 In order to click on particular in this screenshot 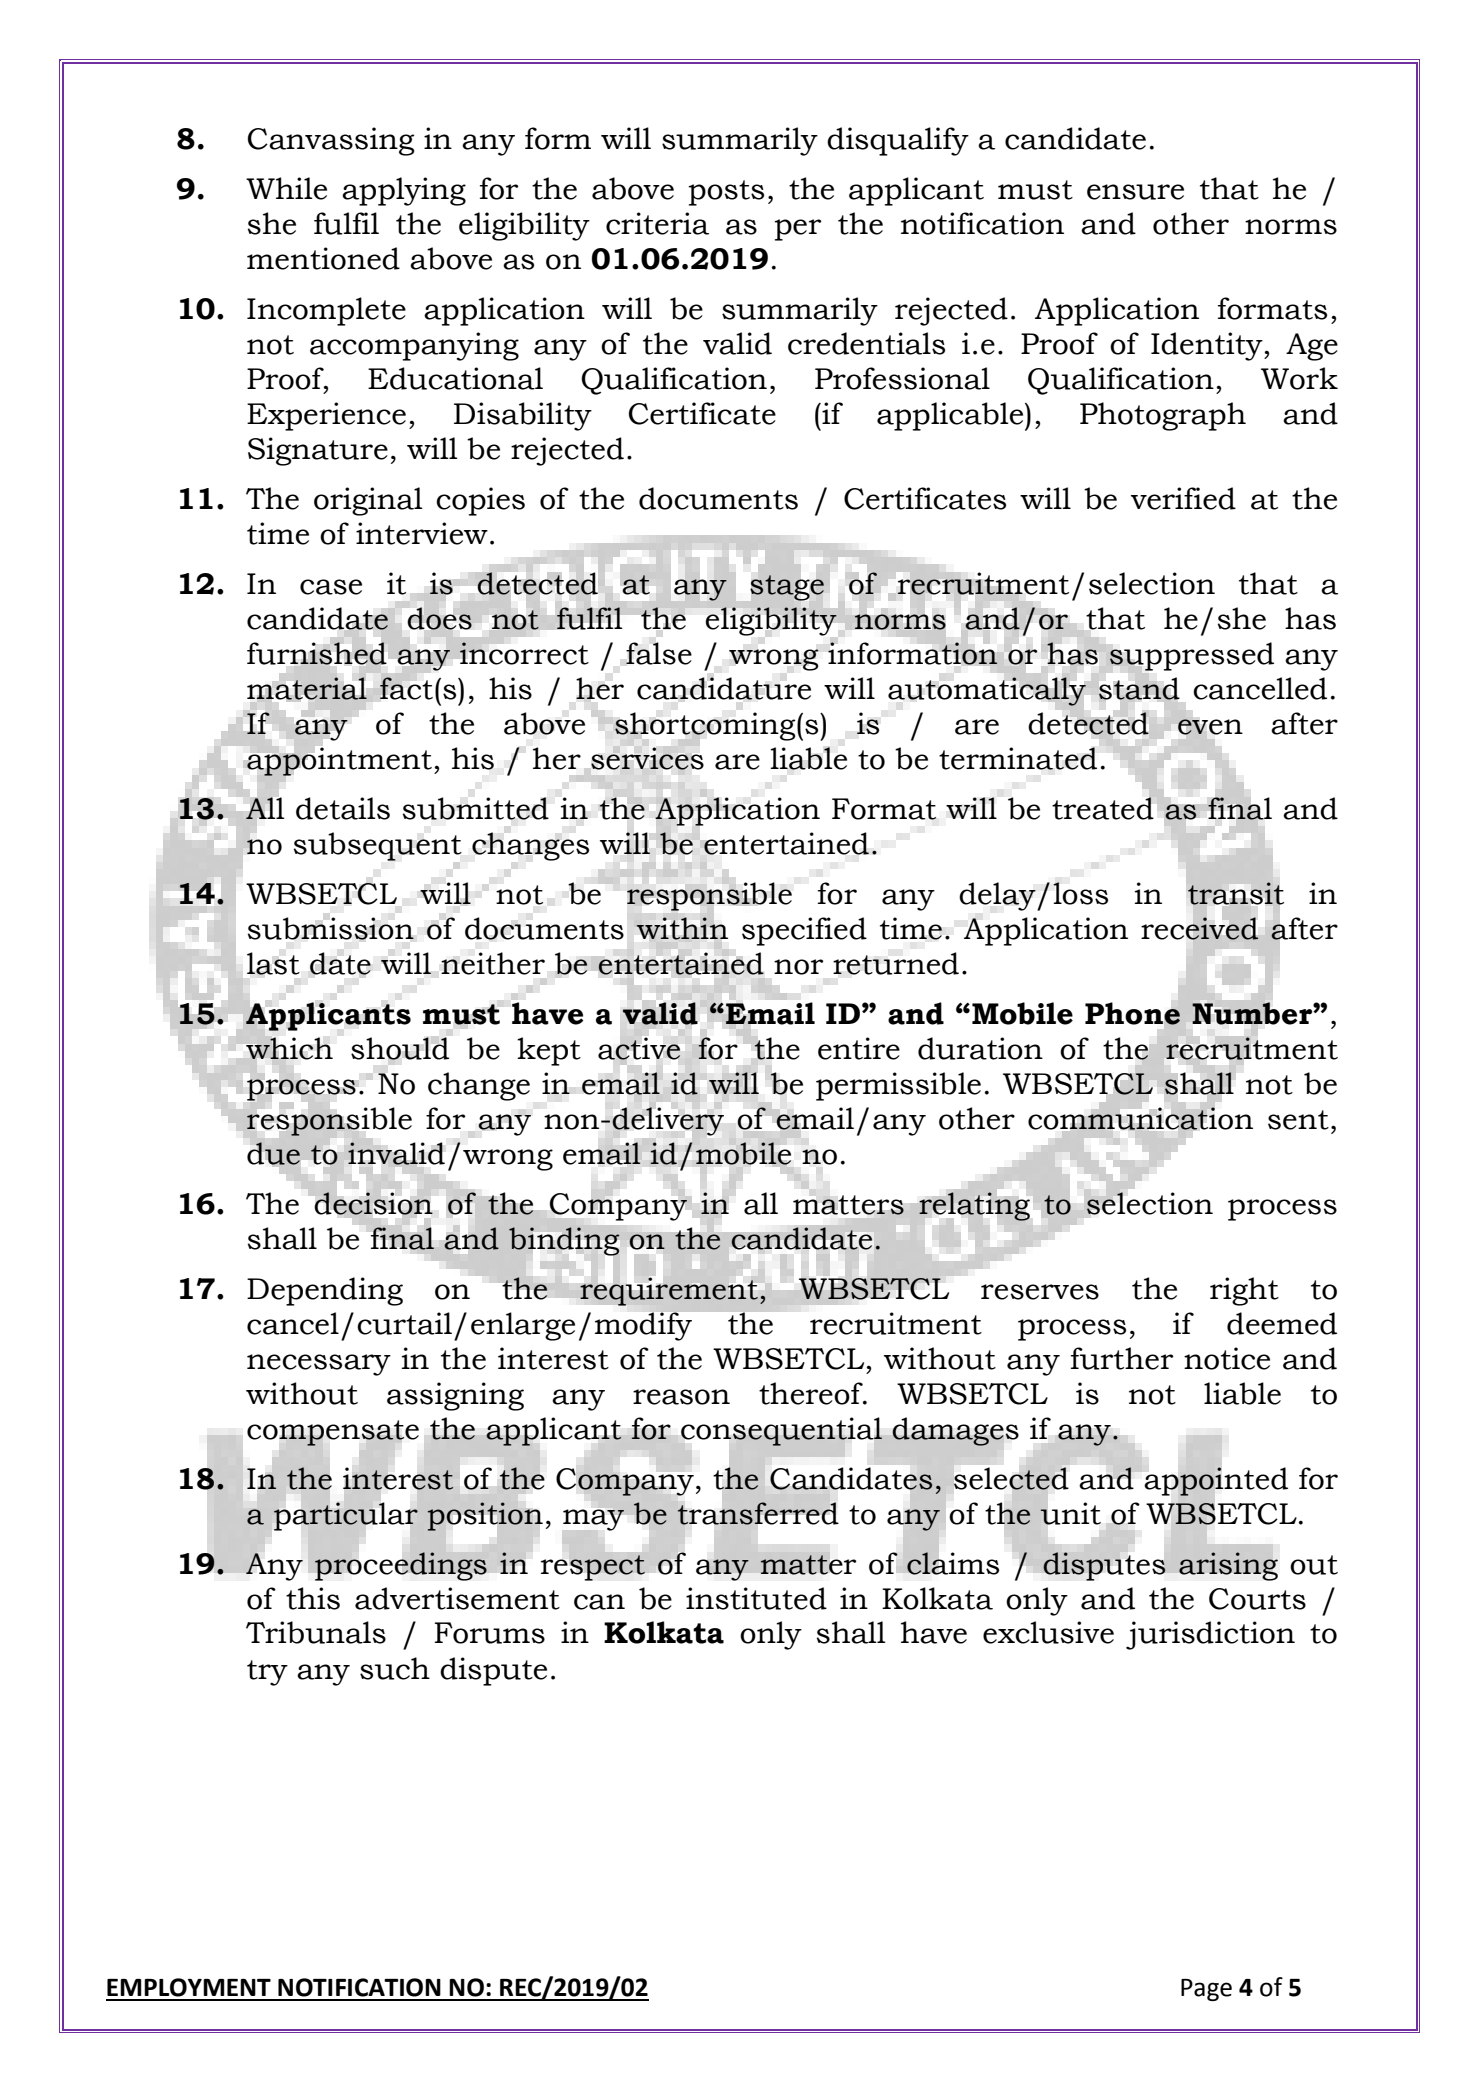, I will do `click(346, 1516)`.
